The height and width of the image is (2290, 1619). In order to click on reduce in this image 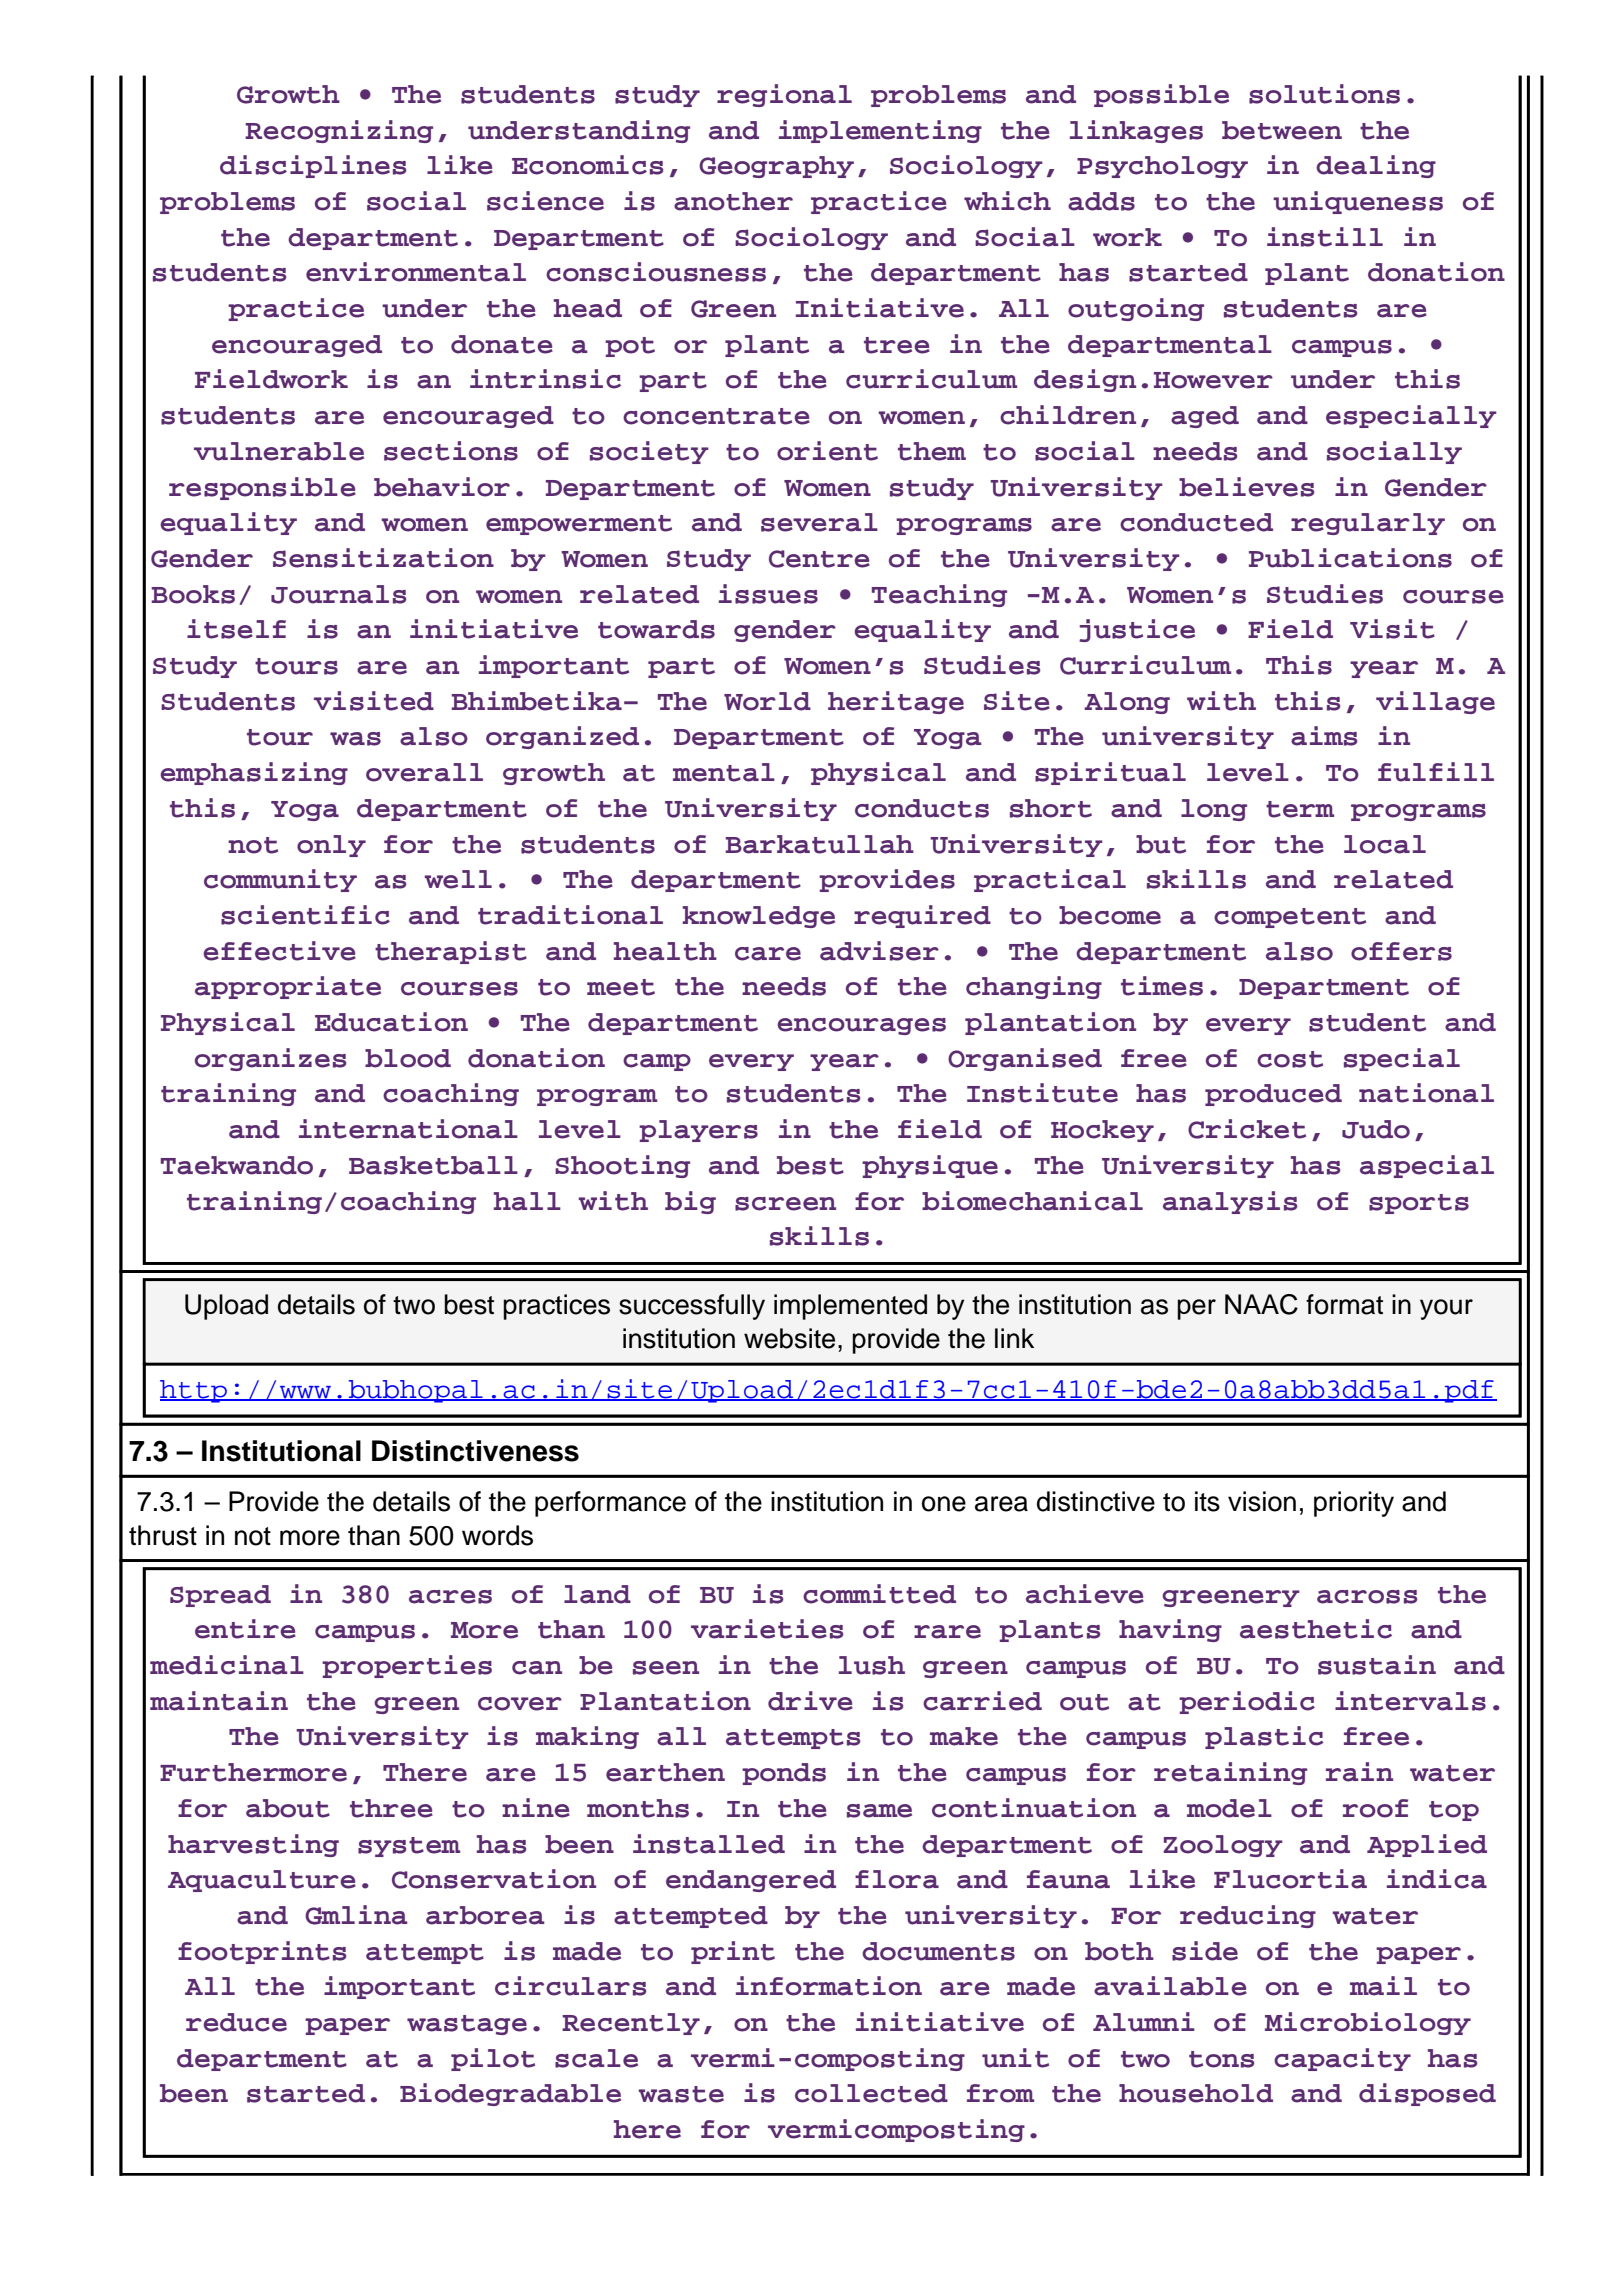, I will do `click(236, 2022)`.
